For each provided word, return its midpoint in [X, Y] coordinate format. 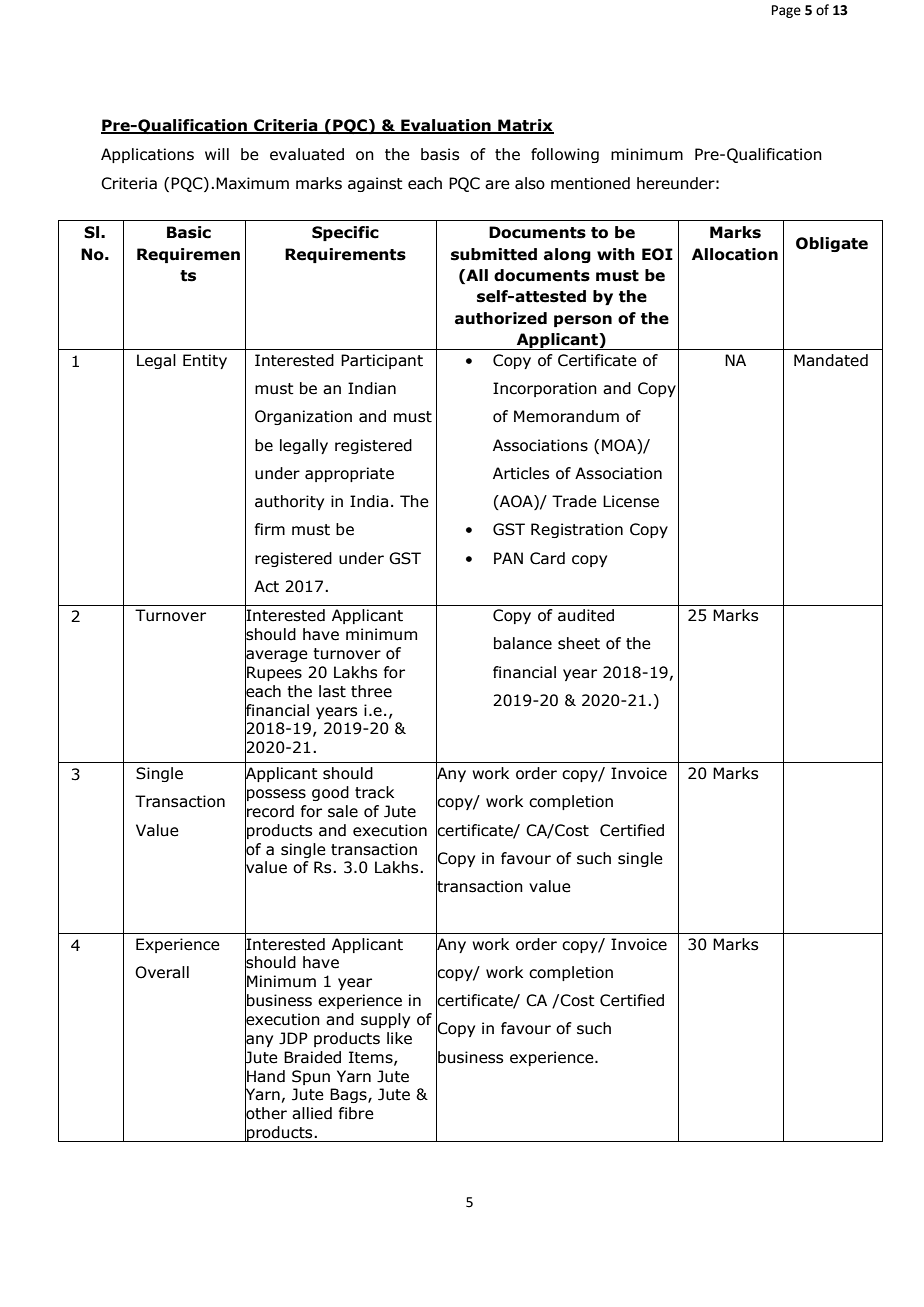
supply [385, 1020]
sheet [579, 643]
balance [523, 643]
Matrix [525, 126]
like [399, 1038]
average [276, 656]
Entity [205, 361]
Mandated [831, 360]
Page [786, 11]
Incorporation [545, 389]
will [217, 154]
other [266, 1113]
